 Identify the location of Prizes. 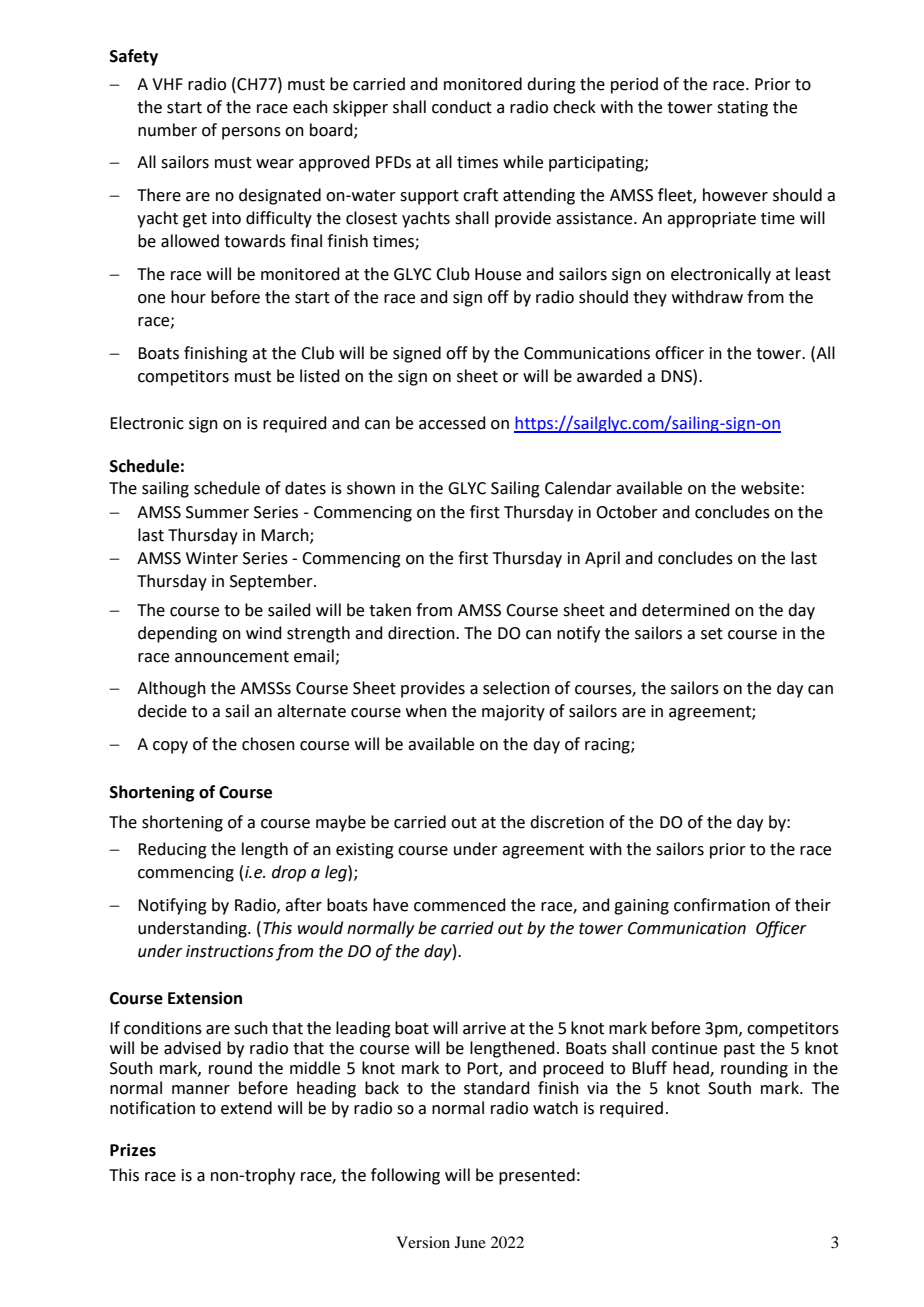
(133, 1150).
